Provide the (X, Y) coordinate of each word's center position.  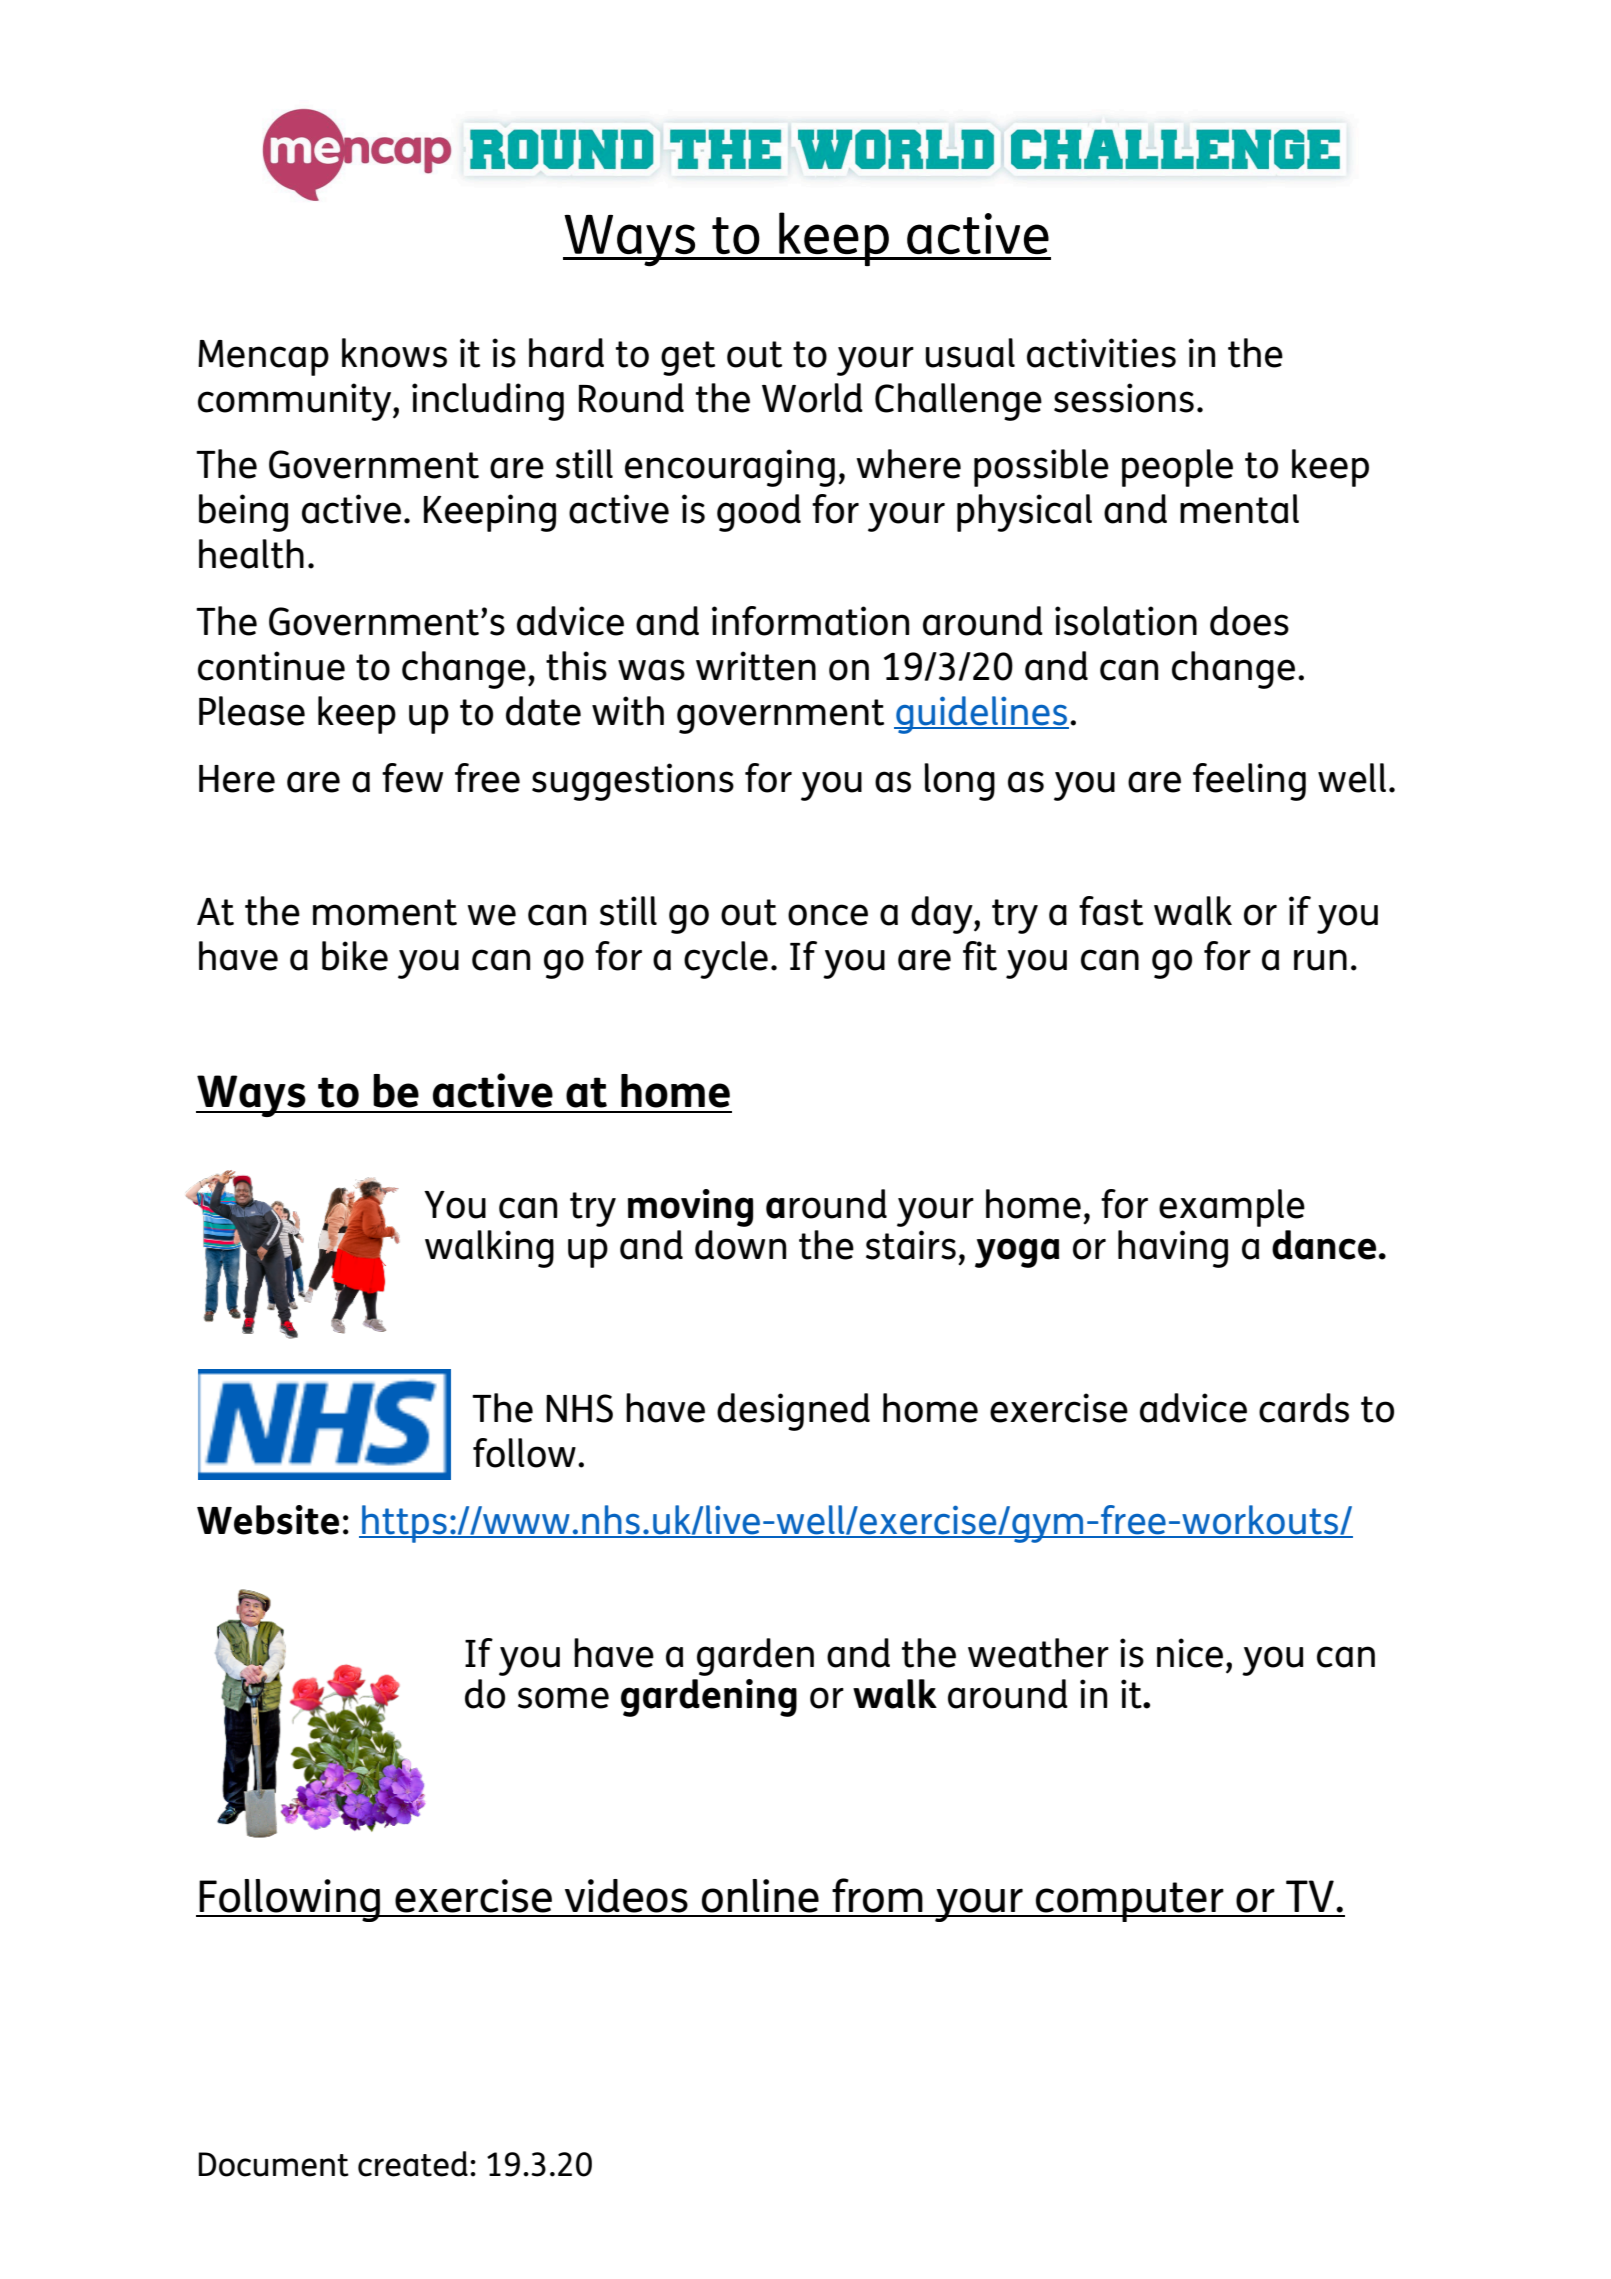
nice (1190, 1653)
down (740, 1245)
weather (1038, 1653)
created (413, 2164)
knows (394, 353)
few (412, 778)
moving (690, 1208)
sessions (1124, 398)
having (1173, 1249)
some (563, 1698)
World (812, 398)
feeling (1249, 782)
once (828, 915)
